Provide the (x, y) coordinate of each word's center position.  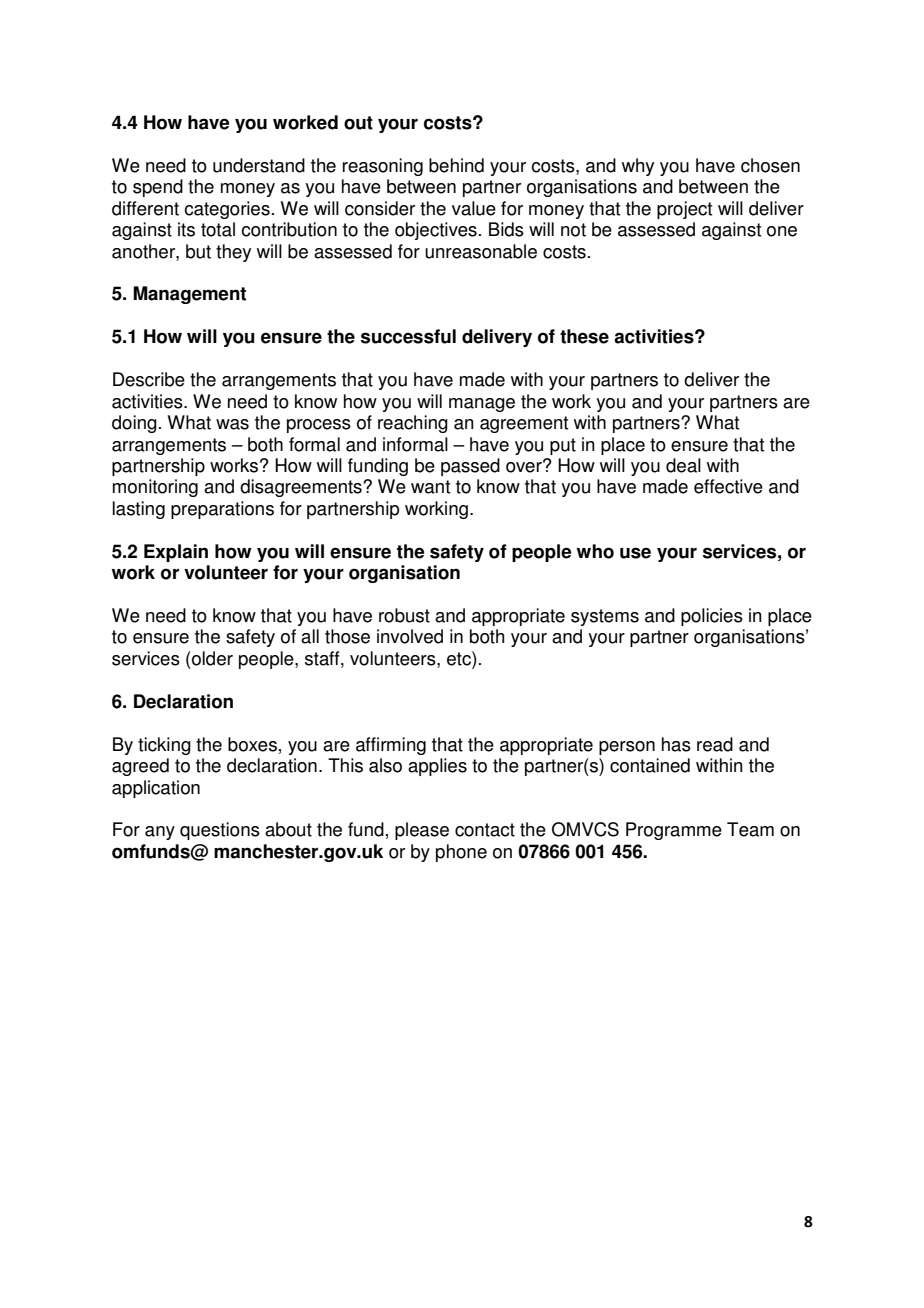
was (232, 424)
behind (456, 165)
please (422, 831)
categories (227, 210)
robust (404, 615)
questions (220, 831)
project (684, 210)
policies (712, 617)
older (211, 658)
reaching (413, 424)
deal (683, 465)
